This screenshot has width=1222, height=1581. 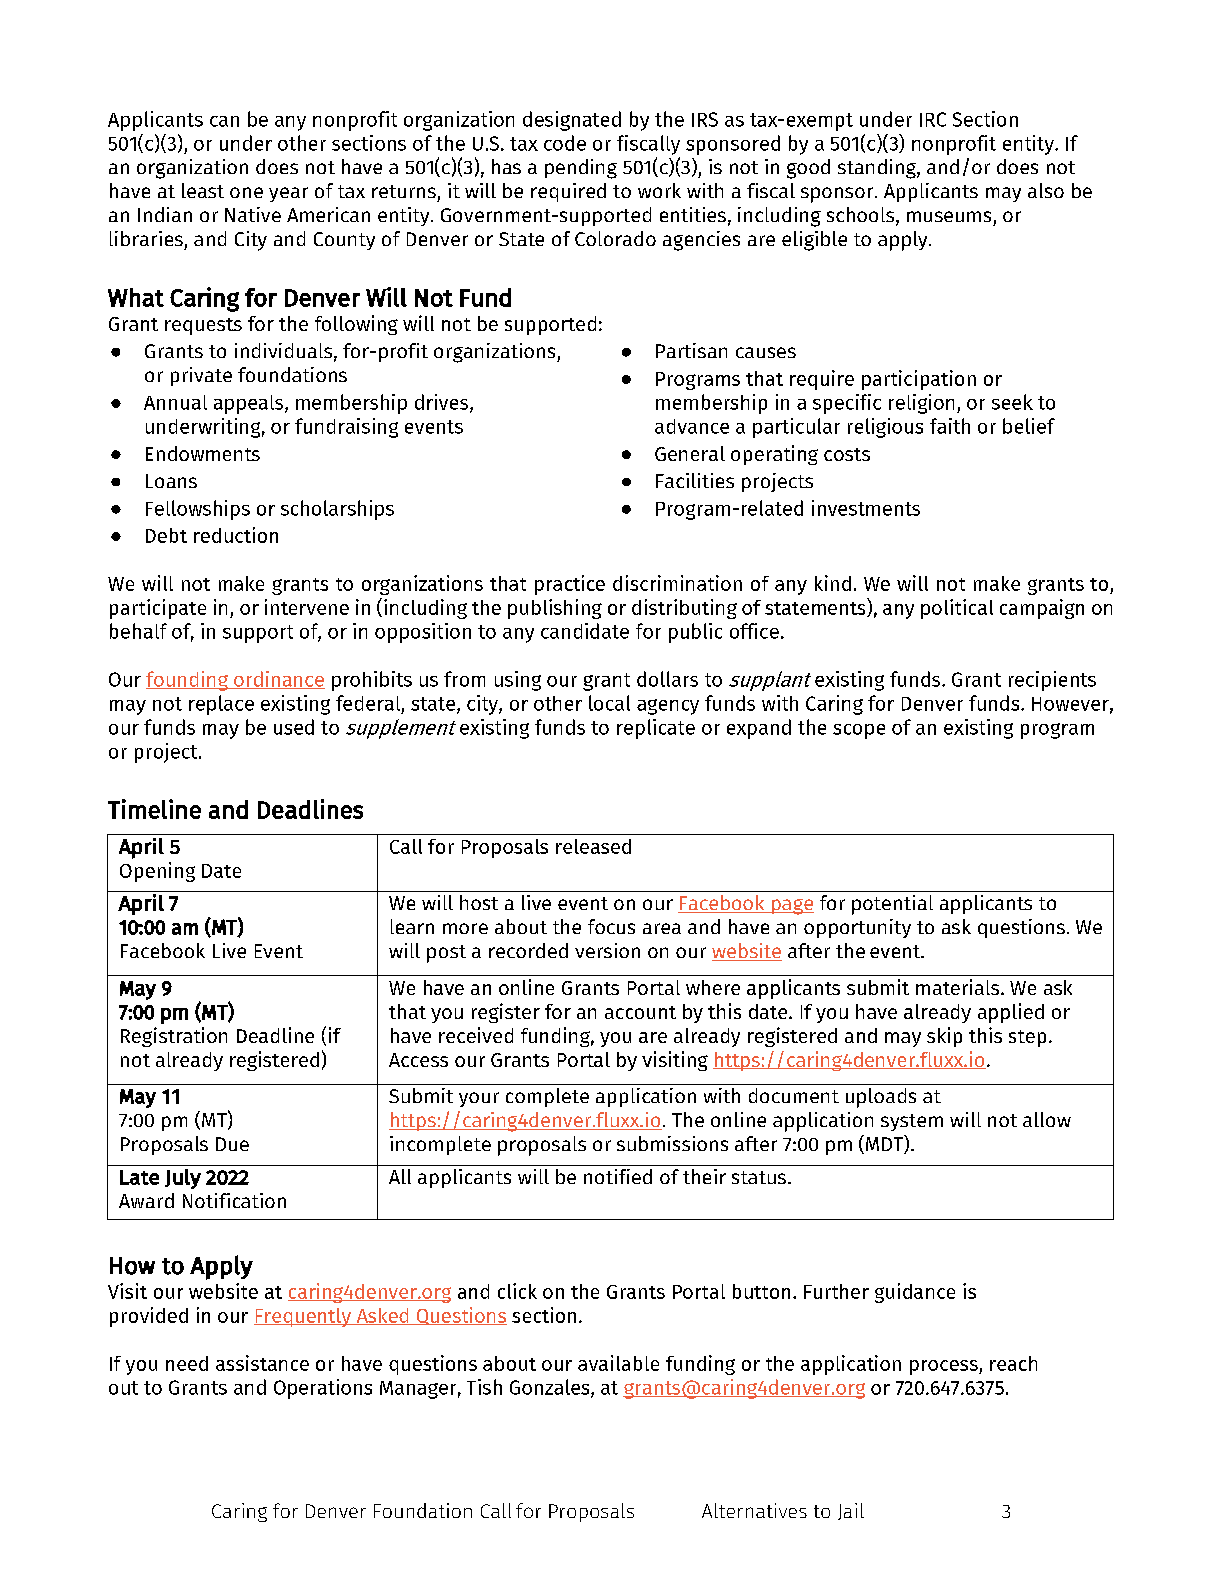 What do you see at coordinates (593, 846) in the screenshot?
I see `released` at bounding box center [593, 846].
